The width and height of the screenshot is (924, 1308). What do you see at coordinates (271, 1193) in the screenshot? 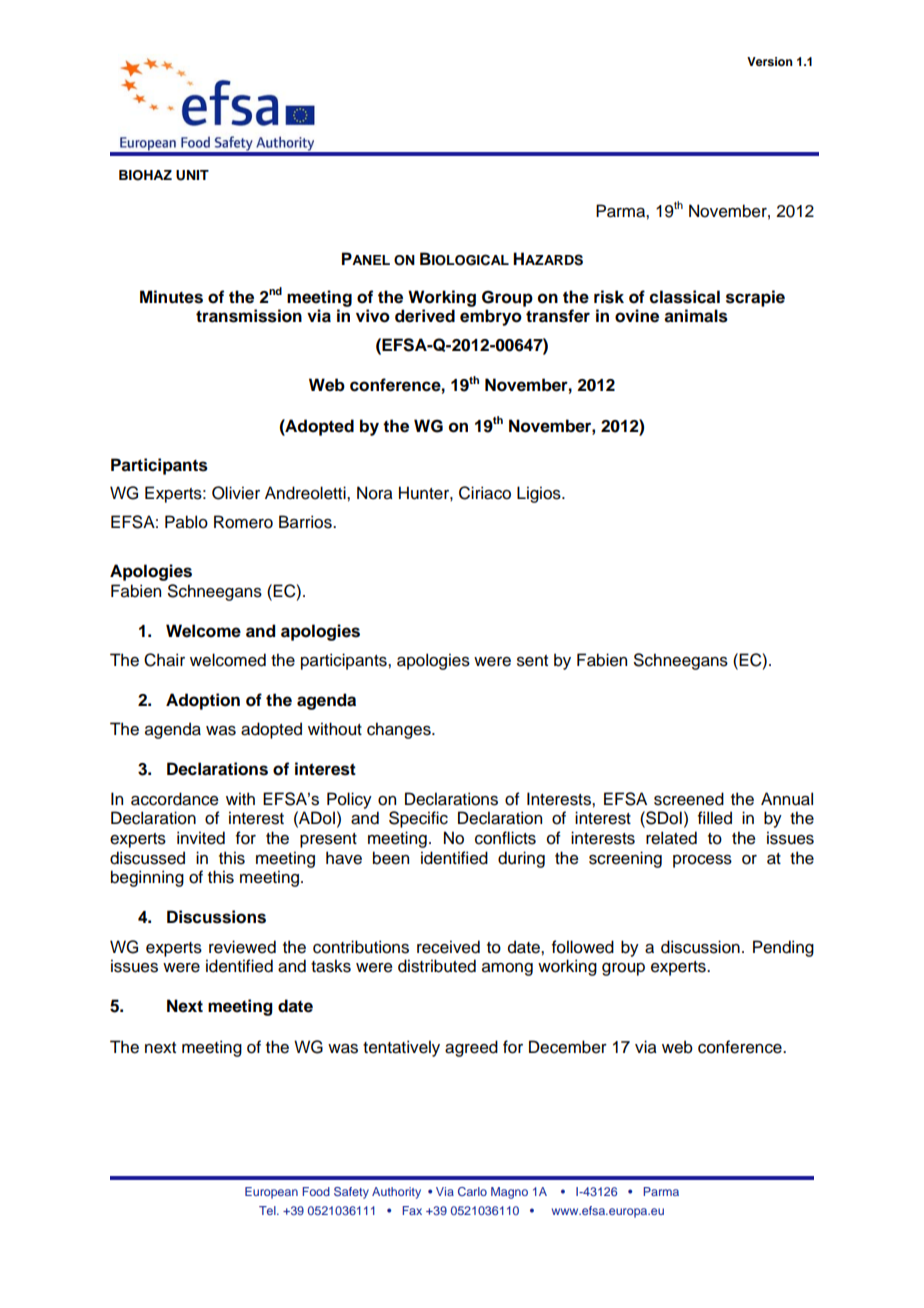
I see `European` at bounding box center [271, 1193].
